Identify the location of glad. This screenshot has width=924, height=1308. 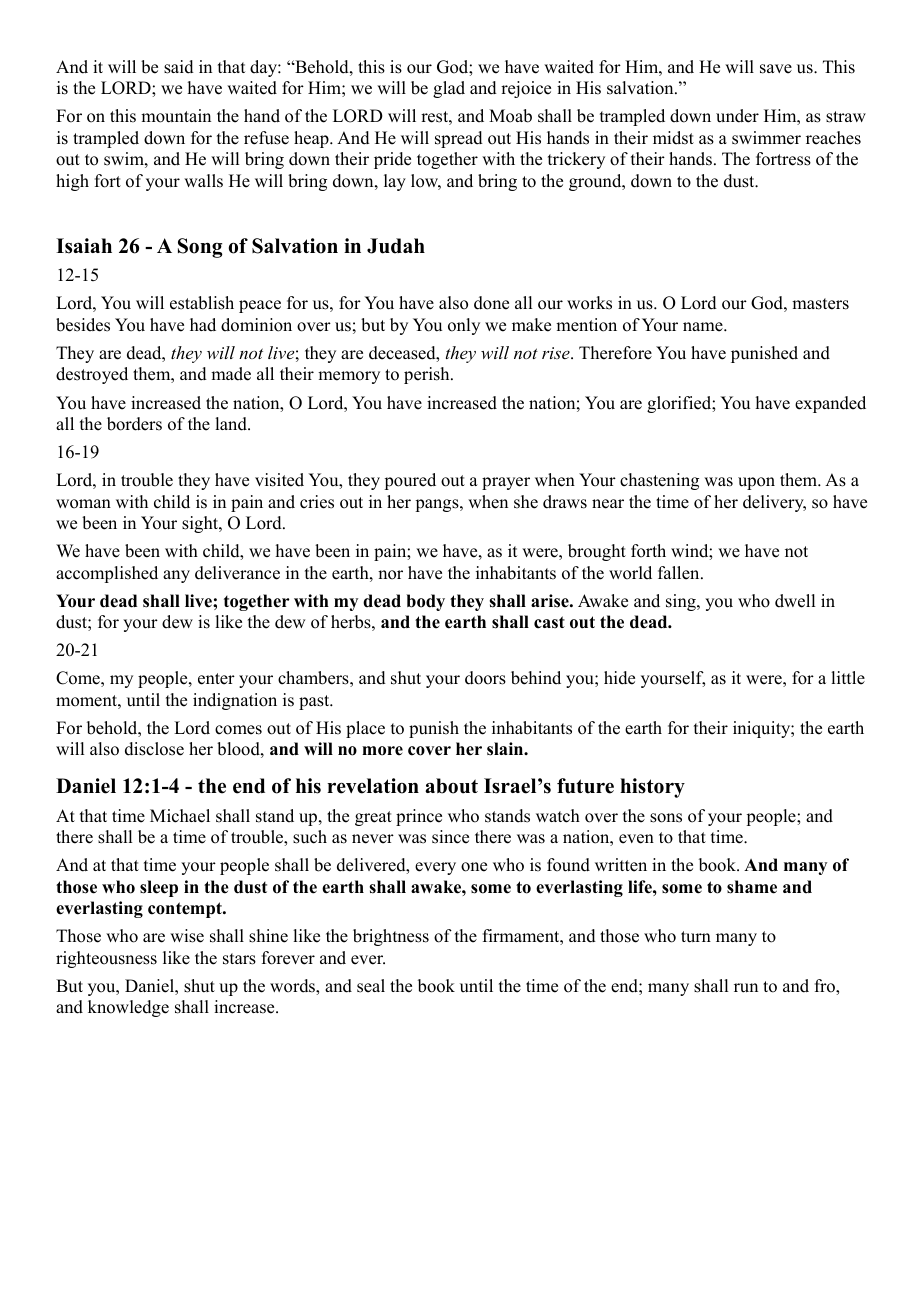
(449, 89).
